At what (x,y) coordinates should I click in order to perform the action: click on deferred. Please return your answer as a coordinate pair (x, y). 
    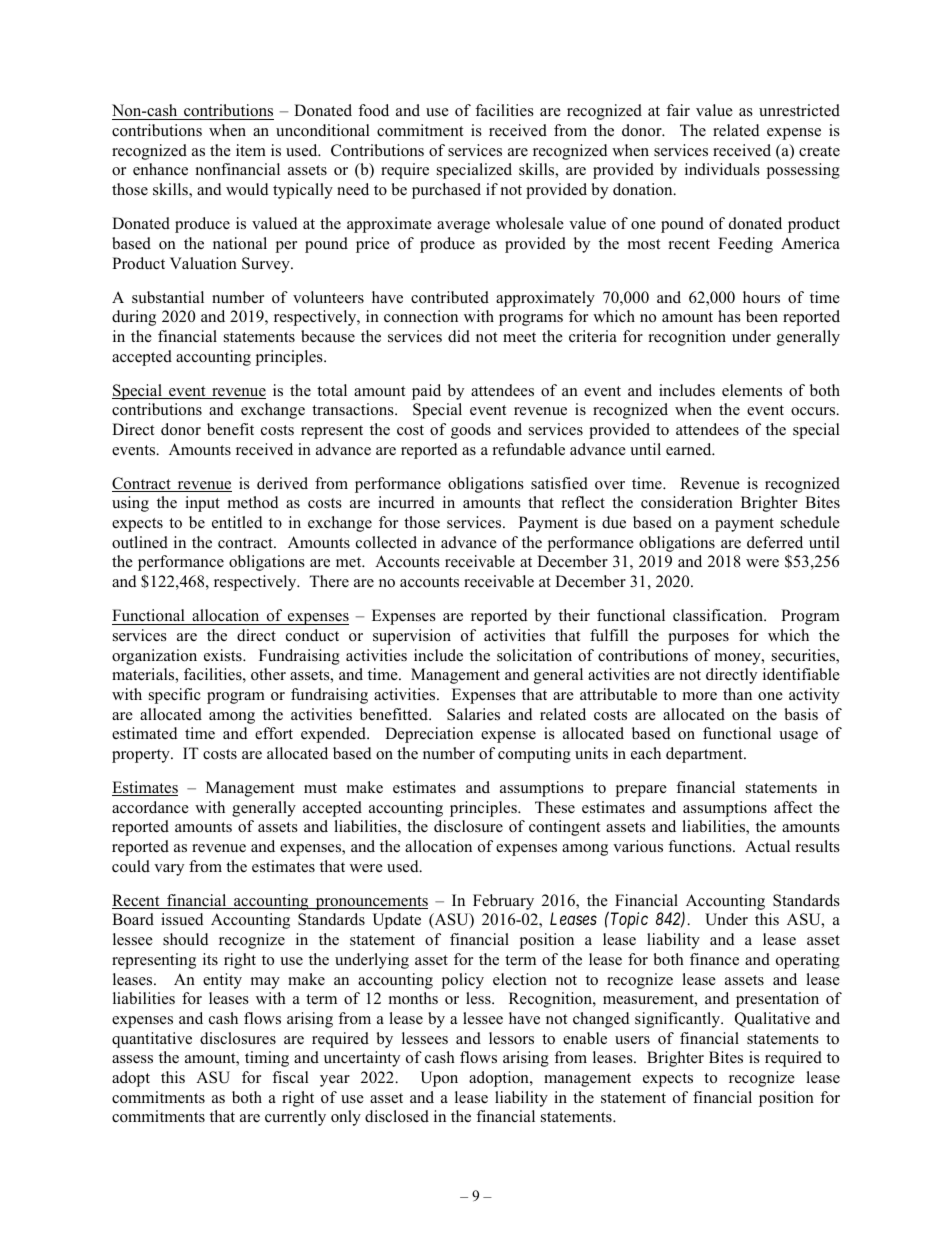
    Looking at the image, I should click on (775, 542).
